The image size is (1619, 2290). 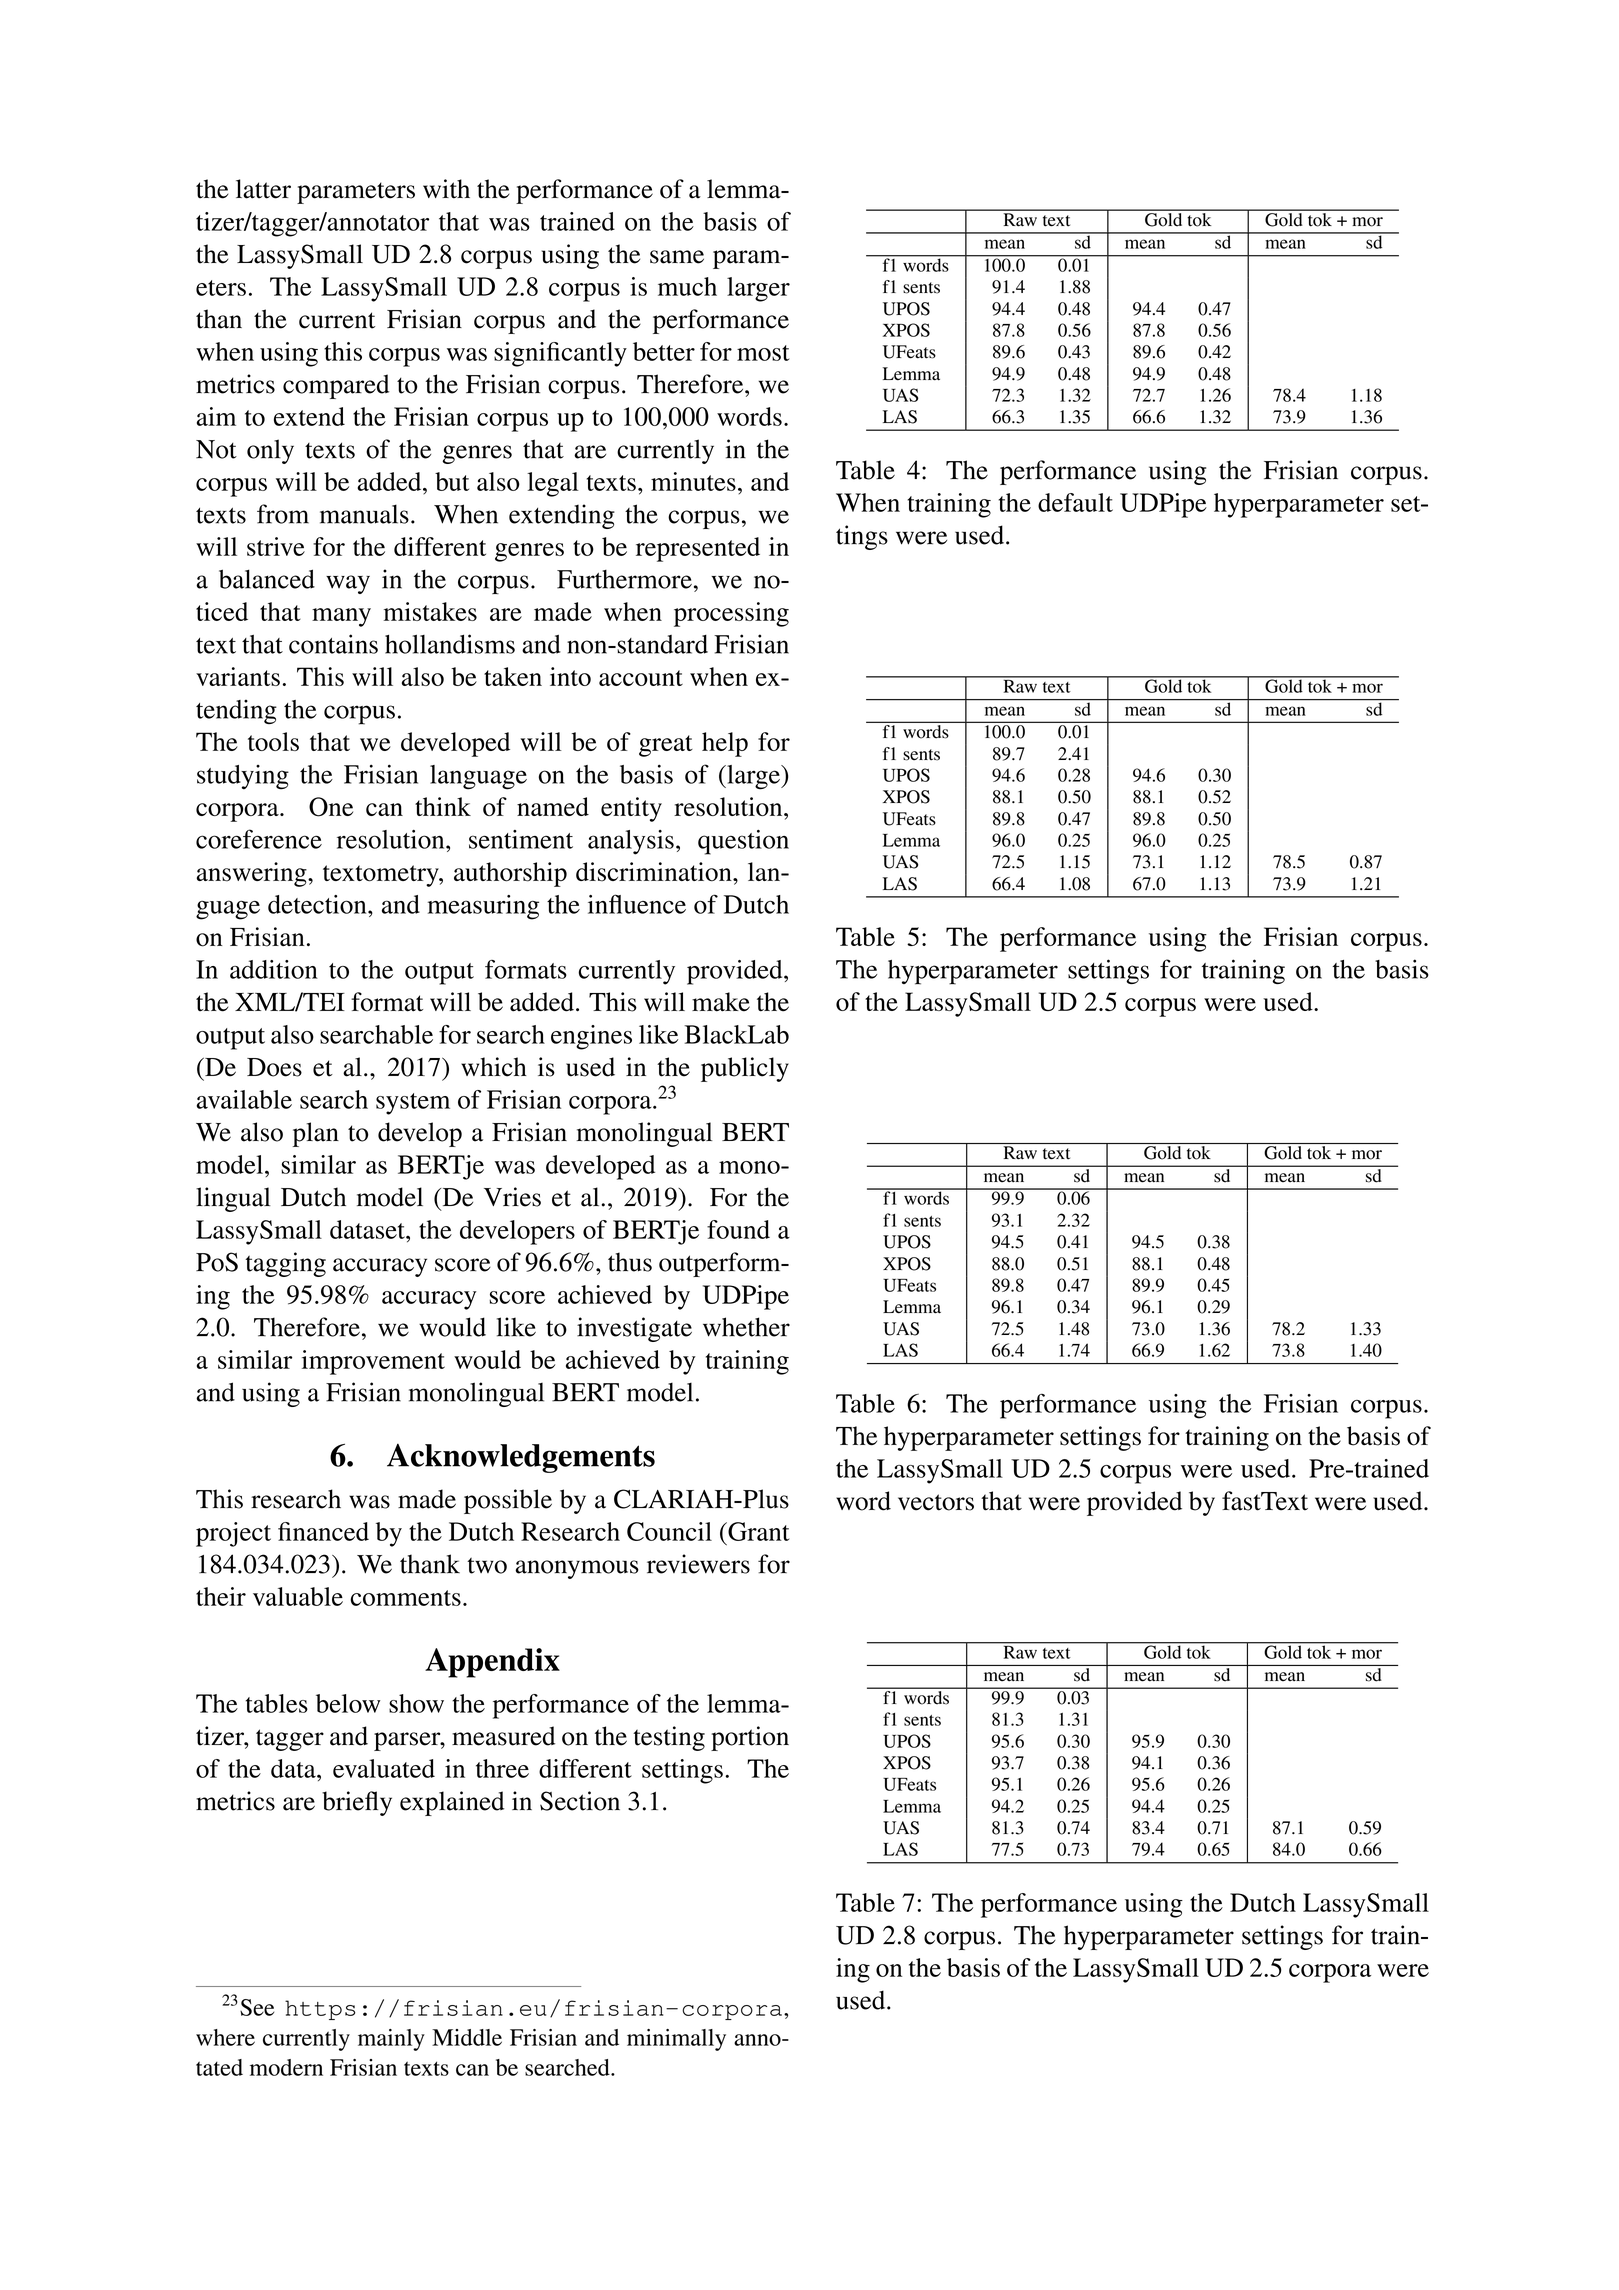 I want to click on latter, so click(x=263, y=189).
